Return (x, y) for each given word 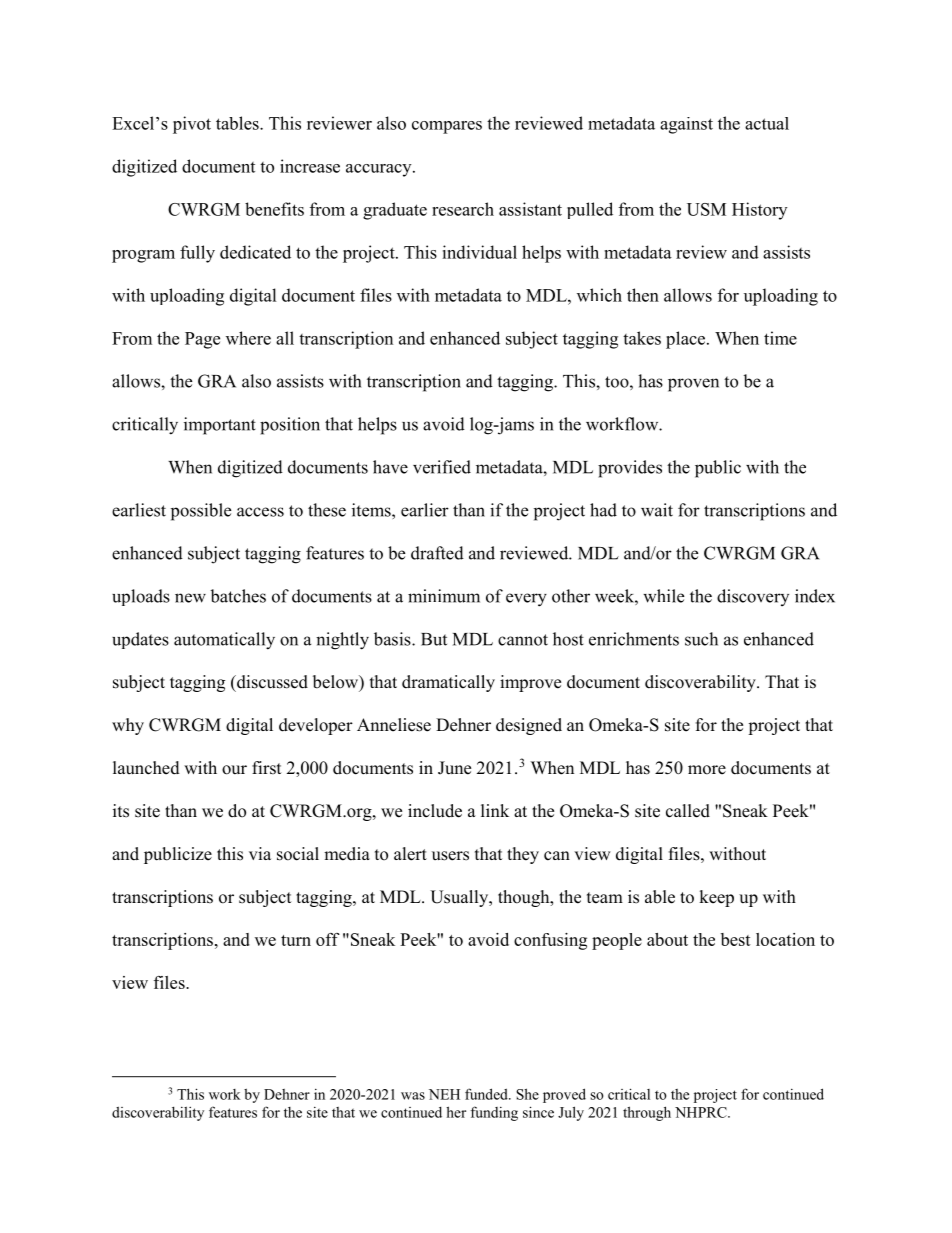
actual (767, 123)
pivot (192, 125)
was (413, 1096)
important (220, 426)
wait (657, 510)
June (454, 768)
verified (442, 467)
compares (447, 127)
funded (487, 1094)
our (234, 770)
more (707, 770)
